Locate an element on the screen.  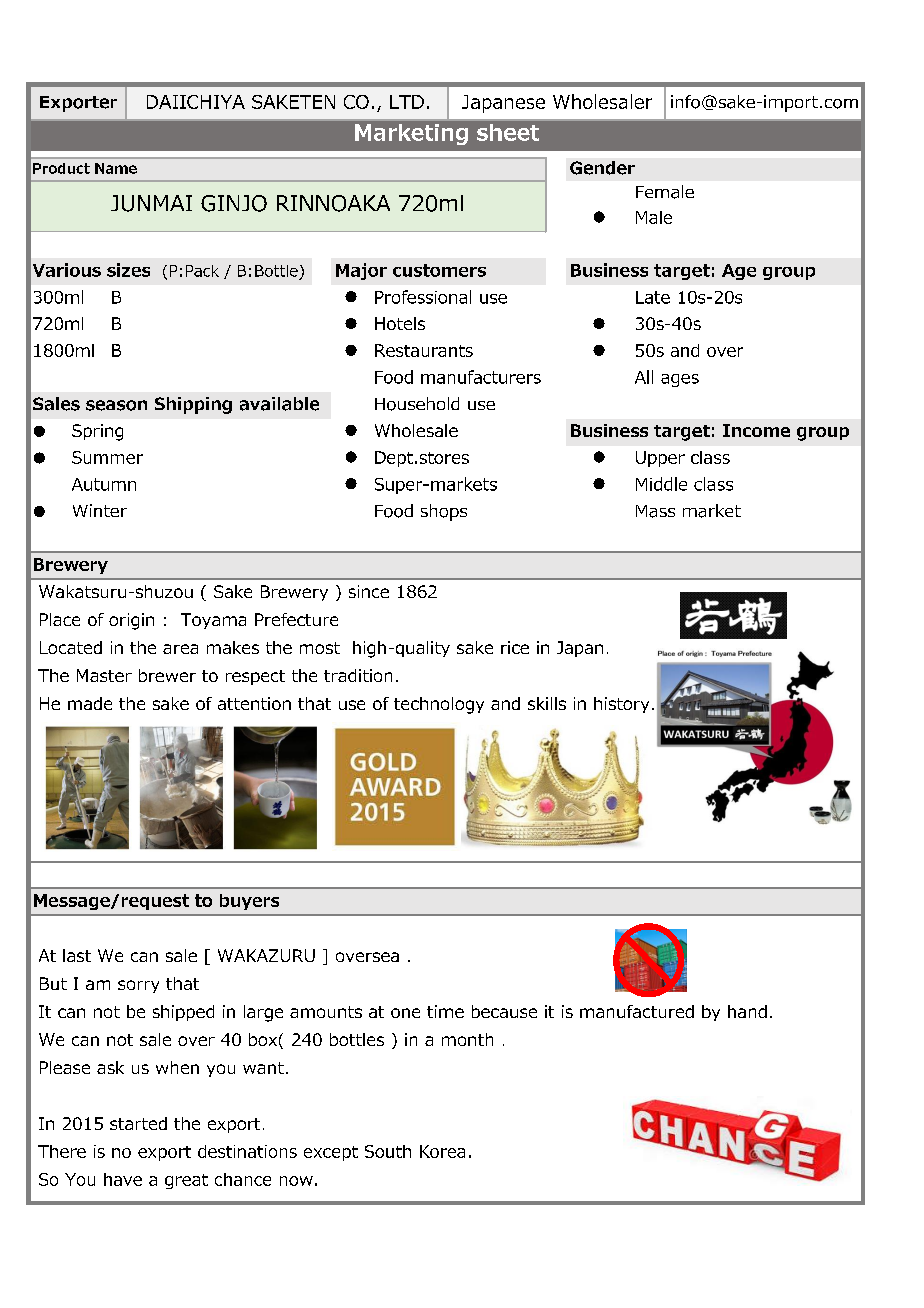
Name is located at coordinates (116, 168).
